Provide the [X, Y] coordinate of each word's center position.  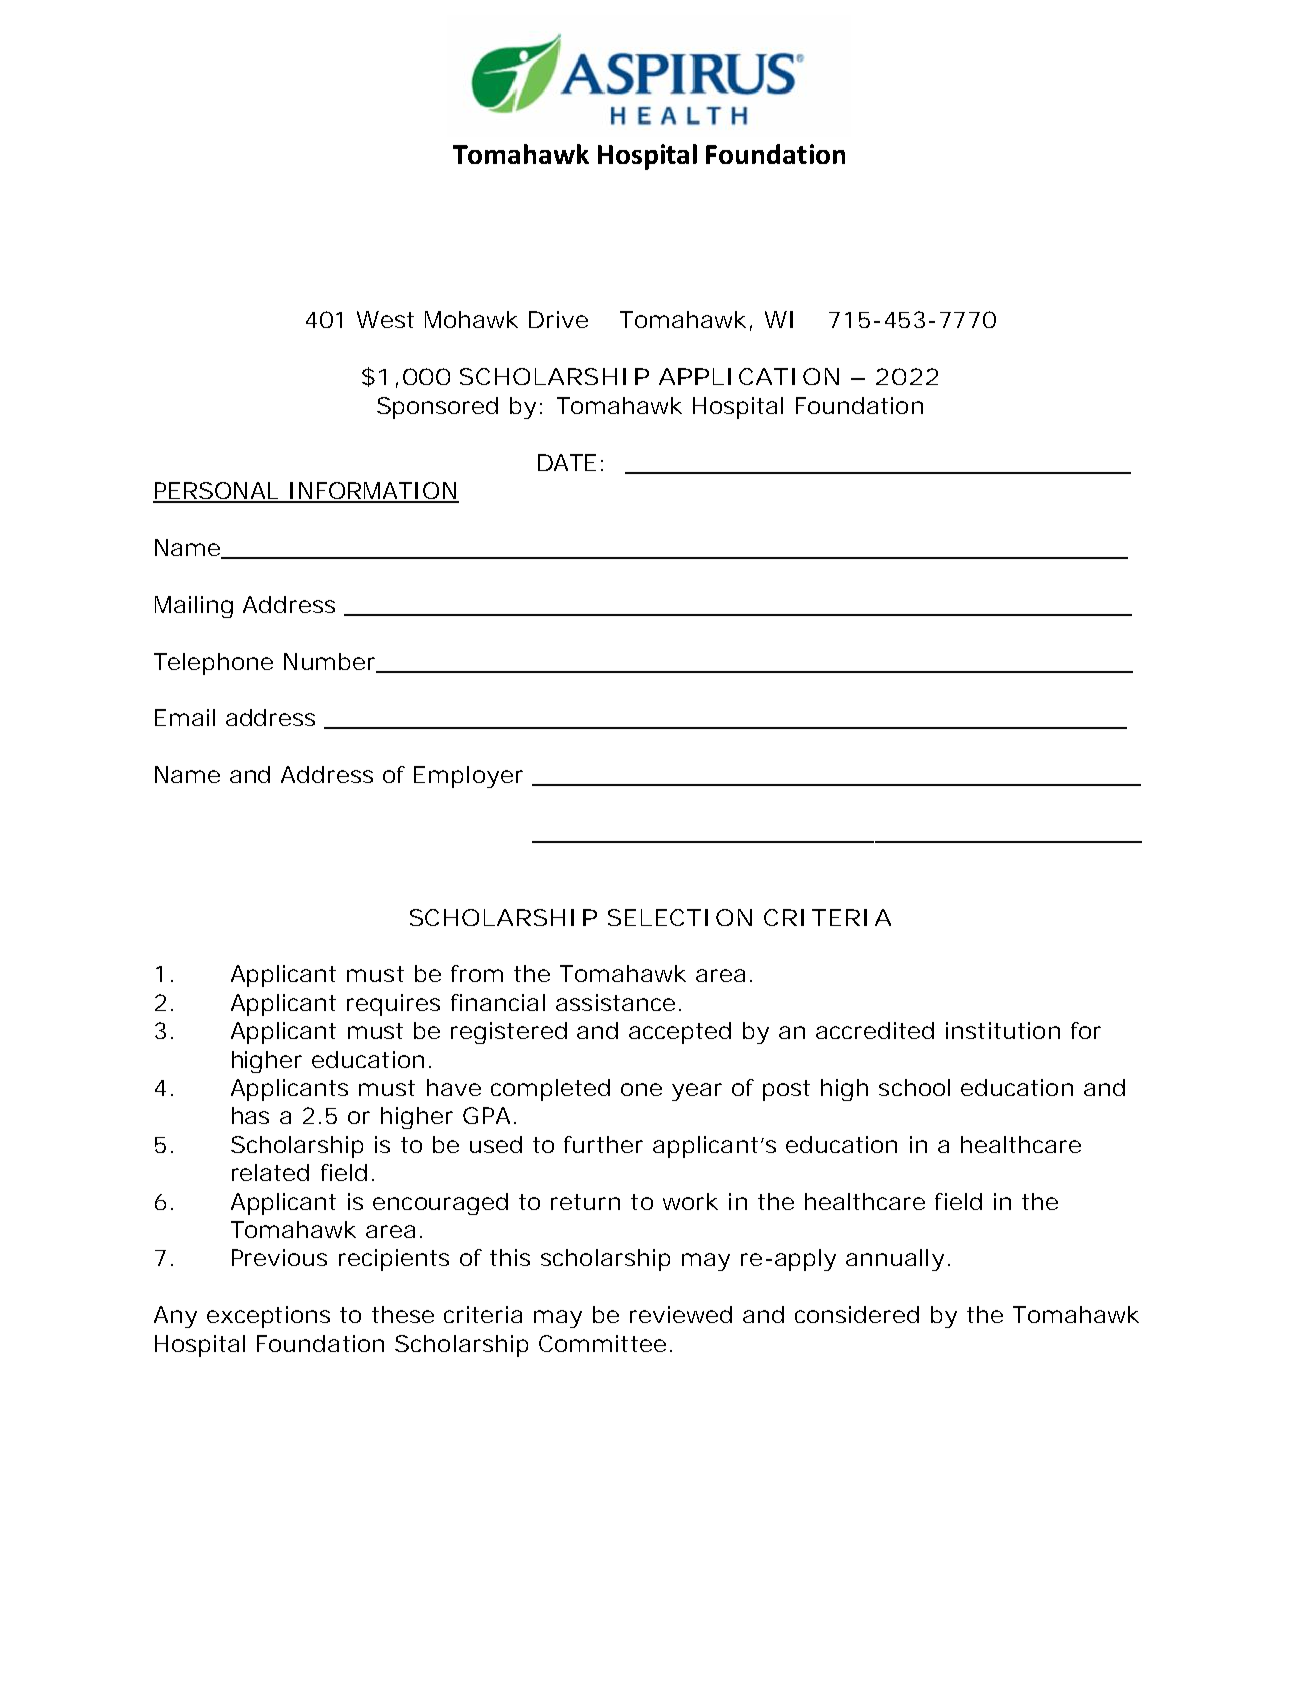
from [477, 973]
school [914, 1087]
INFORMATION [372, 492]
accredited [875, 1030]
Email [185, 717]
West [385, 319]
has [250, 1115]
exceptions [268, 1317]
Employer [468, 777]
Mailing [194, 607]
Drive [558, 319]
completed [550, 1090]
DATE [567, 462]
